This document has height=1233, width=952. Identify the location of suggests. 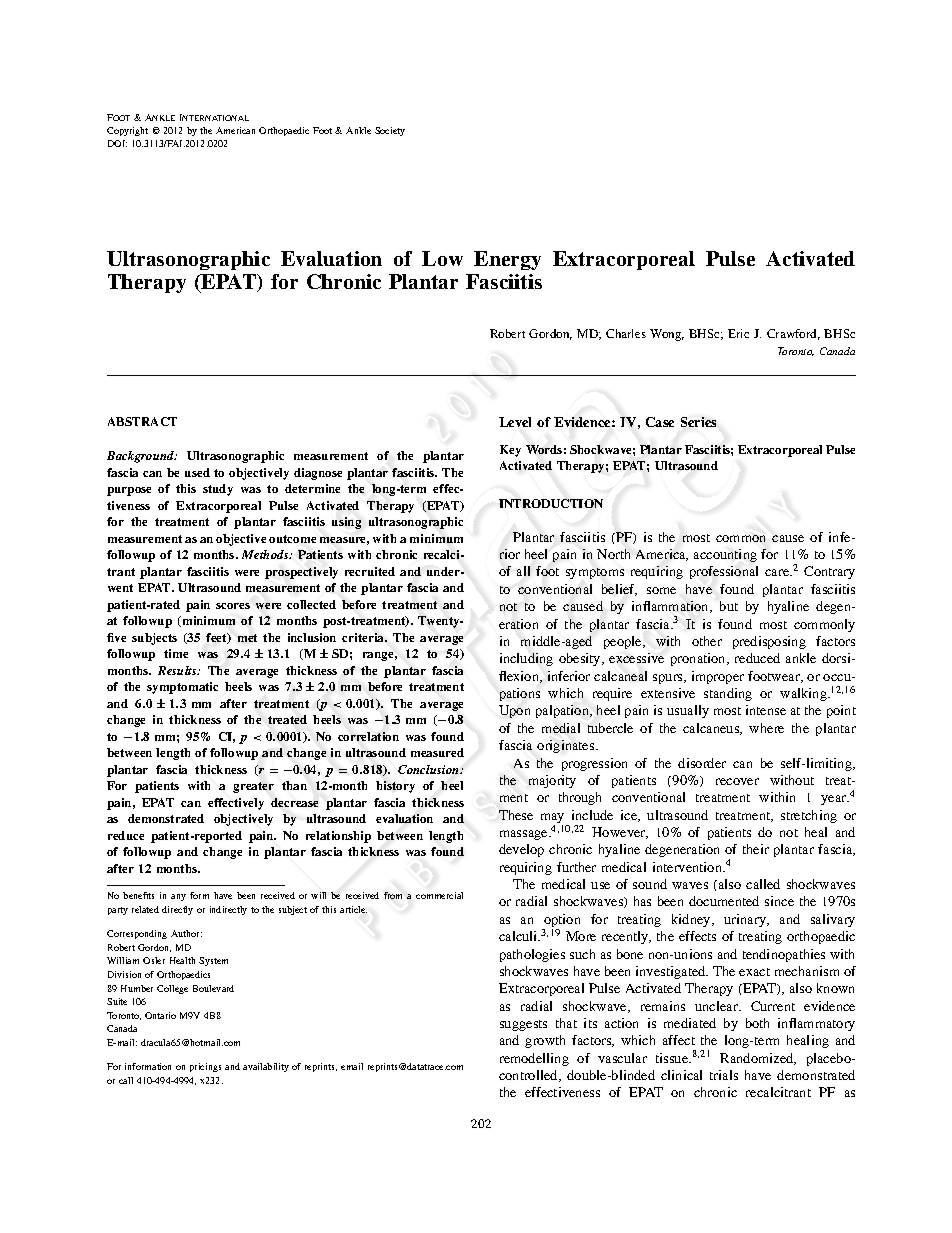
(523, 1025).
